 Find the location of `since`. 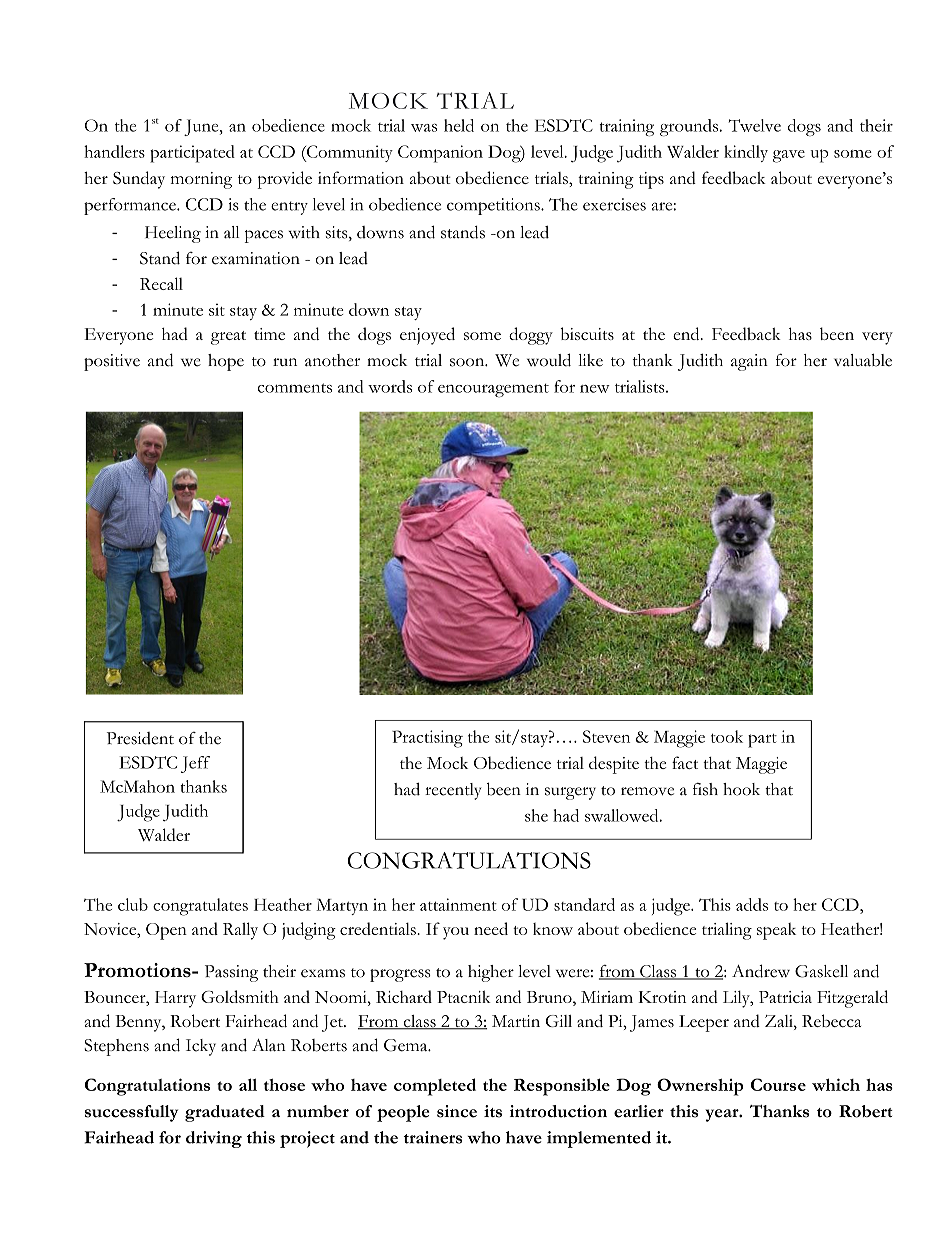

since is located at coordinates (457, 1111).
